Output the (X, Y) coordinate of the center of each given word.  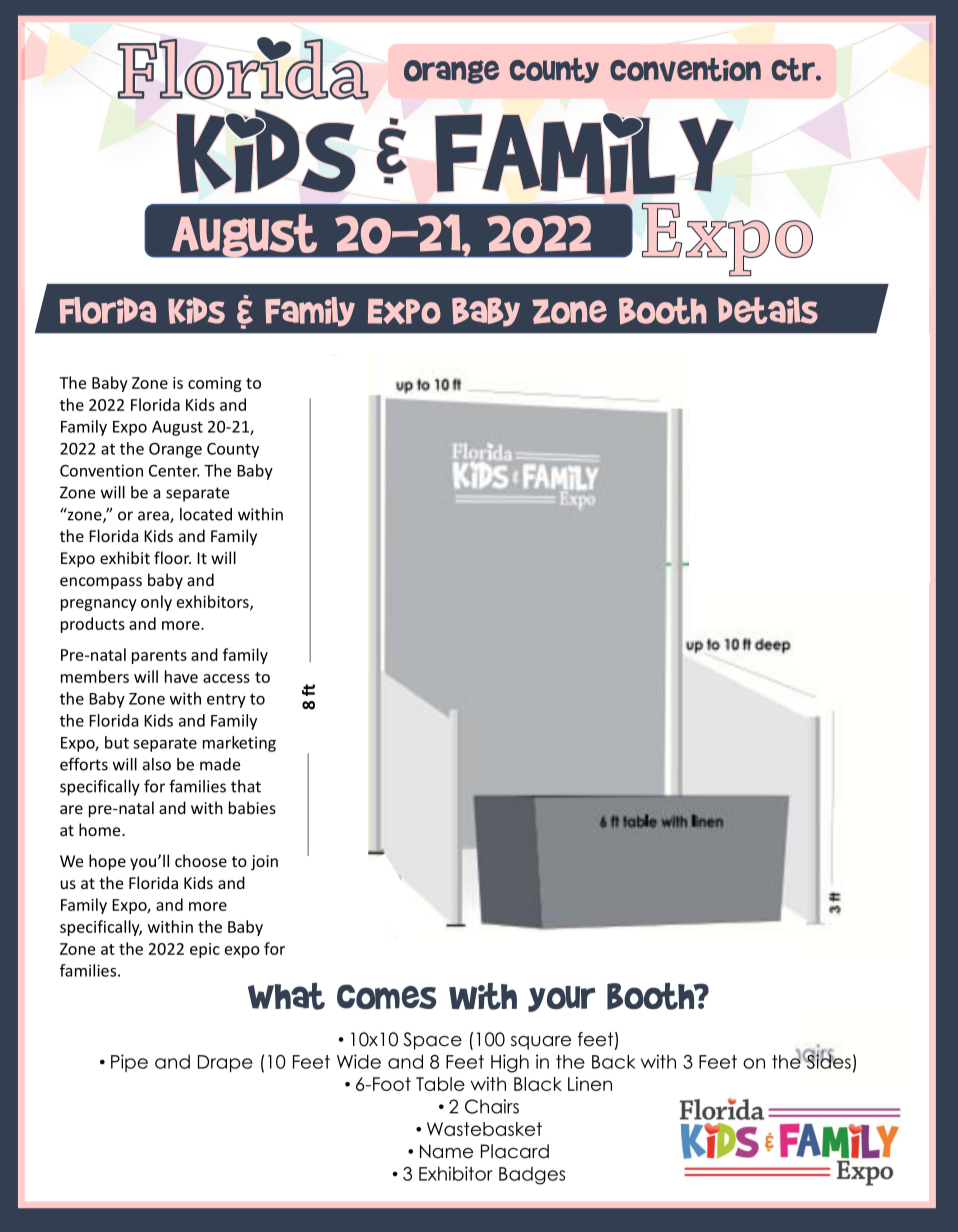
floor (172, 557)
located (206, 514)
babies (252, 807)
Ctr (794, 69)
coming (214, 384)
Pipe (129, 1063)
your (561, 999)
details (768, 310)
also (157, 764)
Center (174, 471)
